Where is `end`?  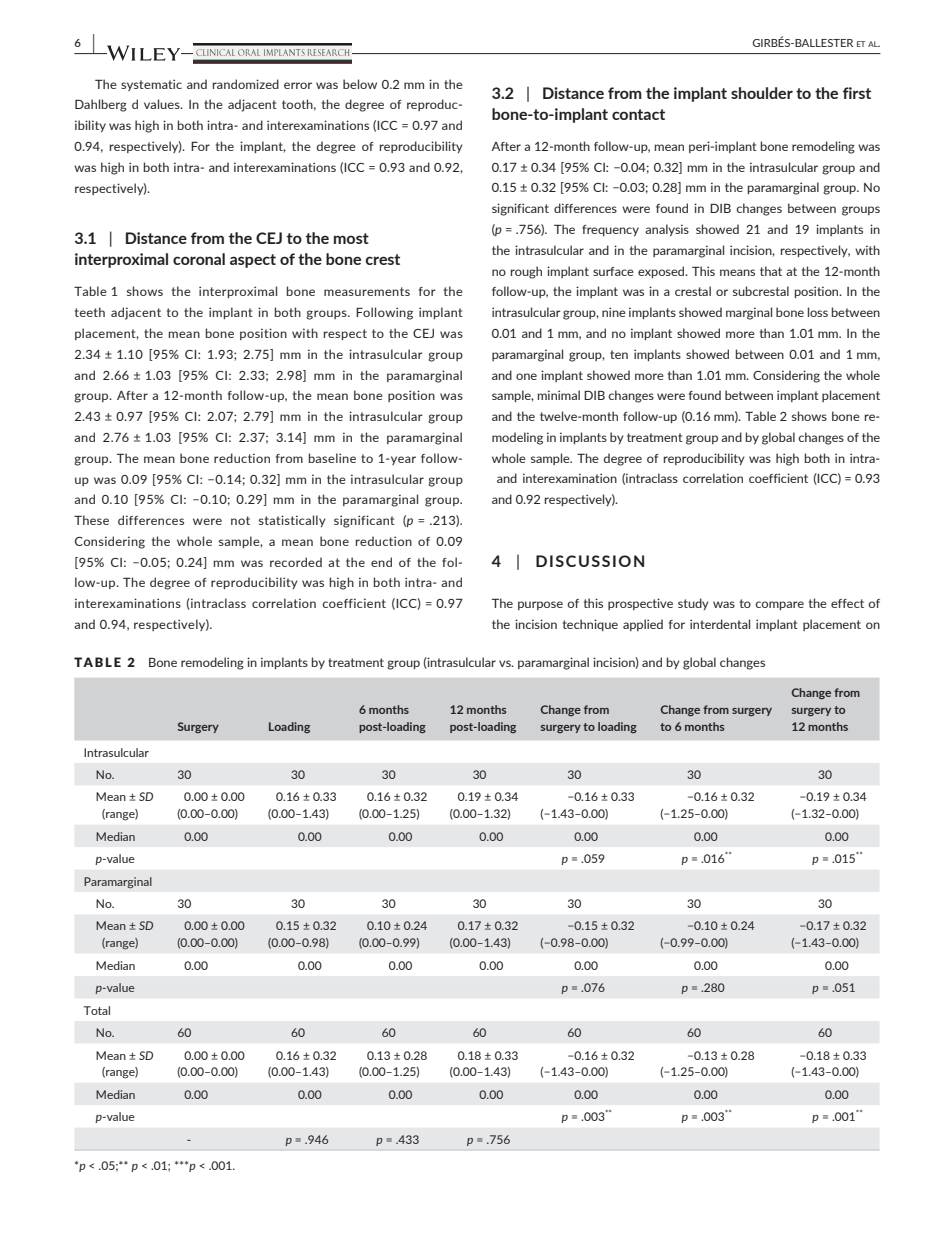
end is located at coordinates (381, 562).
